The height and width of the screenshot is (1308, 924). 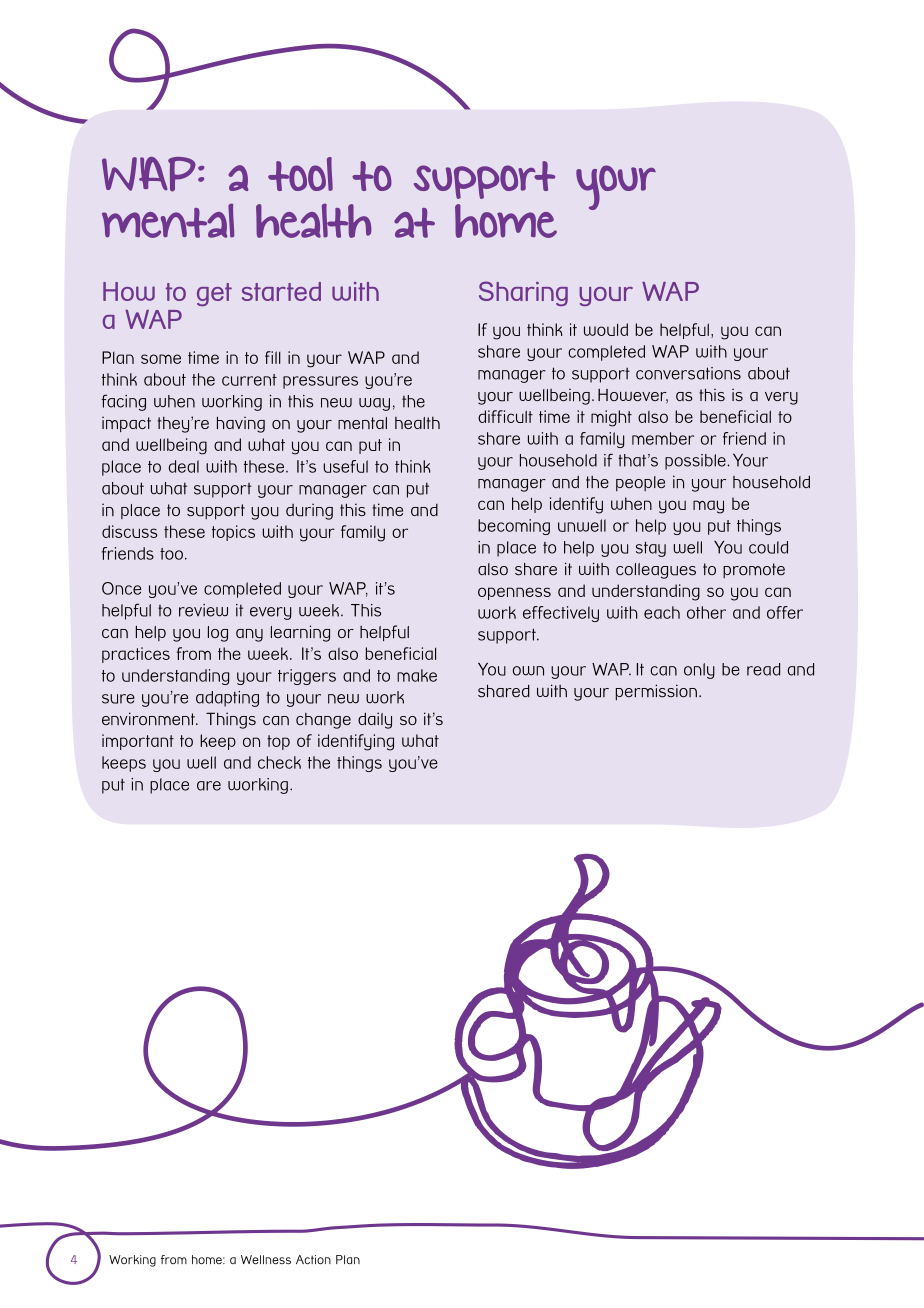 What do you see at coordinates (656, 692) in the screenshot?
I see `permission` at bounding box center [656, 692].
